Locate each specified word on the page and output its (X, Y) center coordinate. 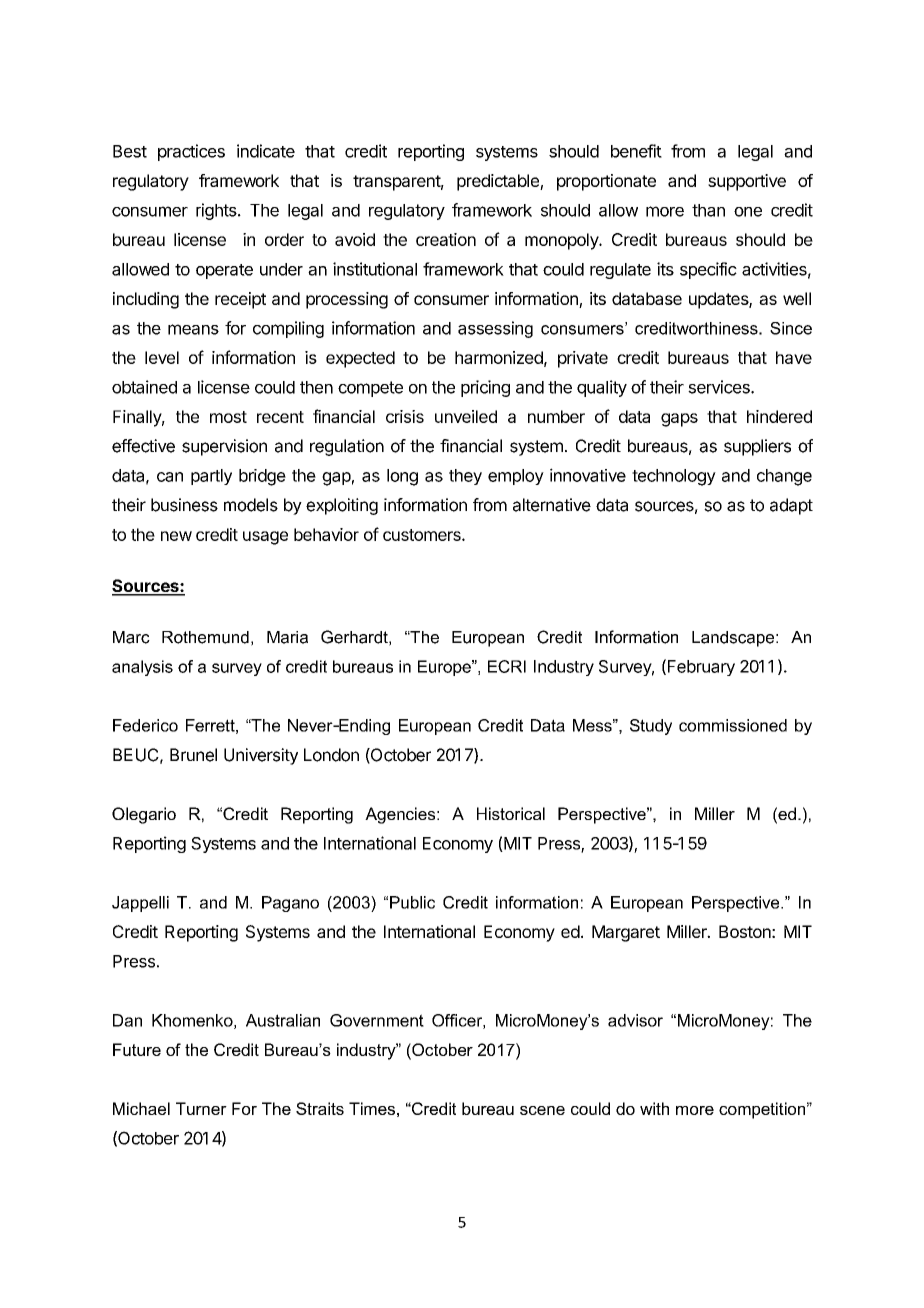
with (654, 1108)
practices (191, 152)
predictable (499, 182)
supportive (747, 182)
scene (542, 1110)
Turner (201, 1108)
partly (211, 477)
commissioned (733, 725)
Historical (511, 813)
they (465, 477)
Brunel (193, 755)
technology (674, 477)
